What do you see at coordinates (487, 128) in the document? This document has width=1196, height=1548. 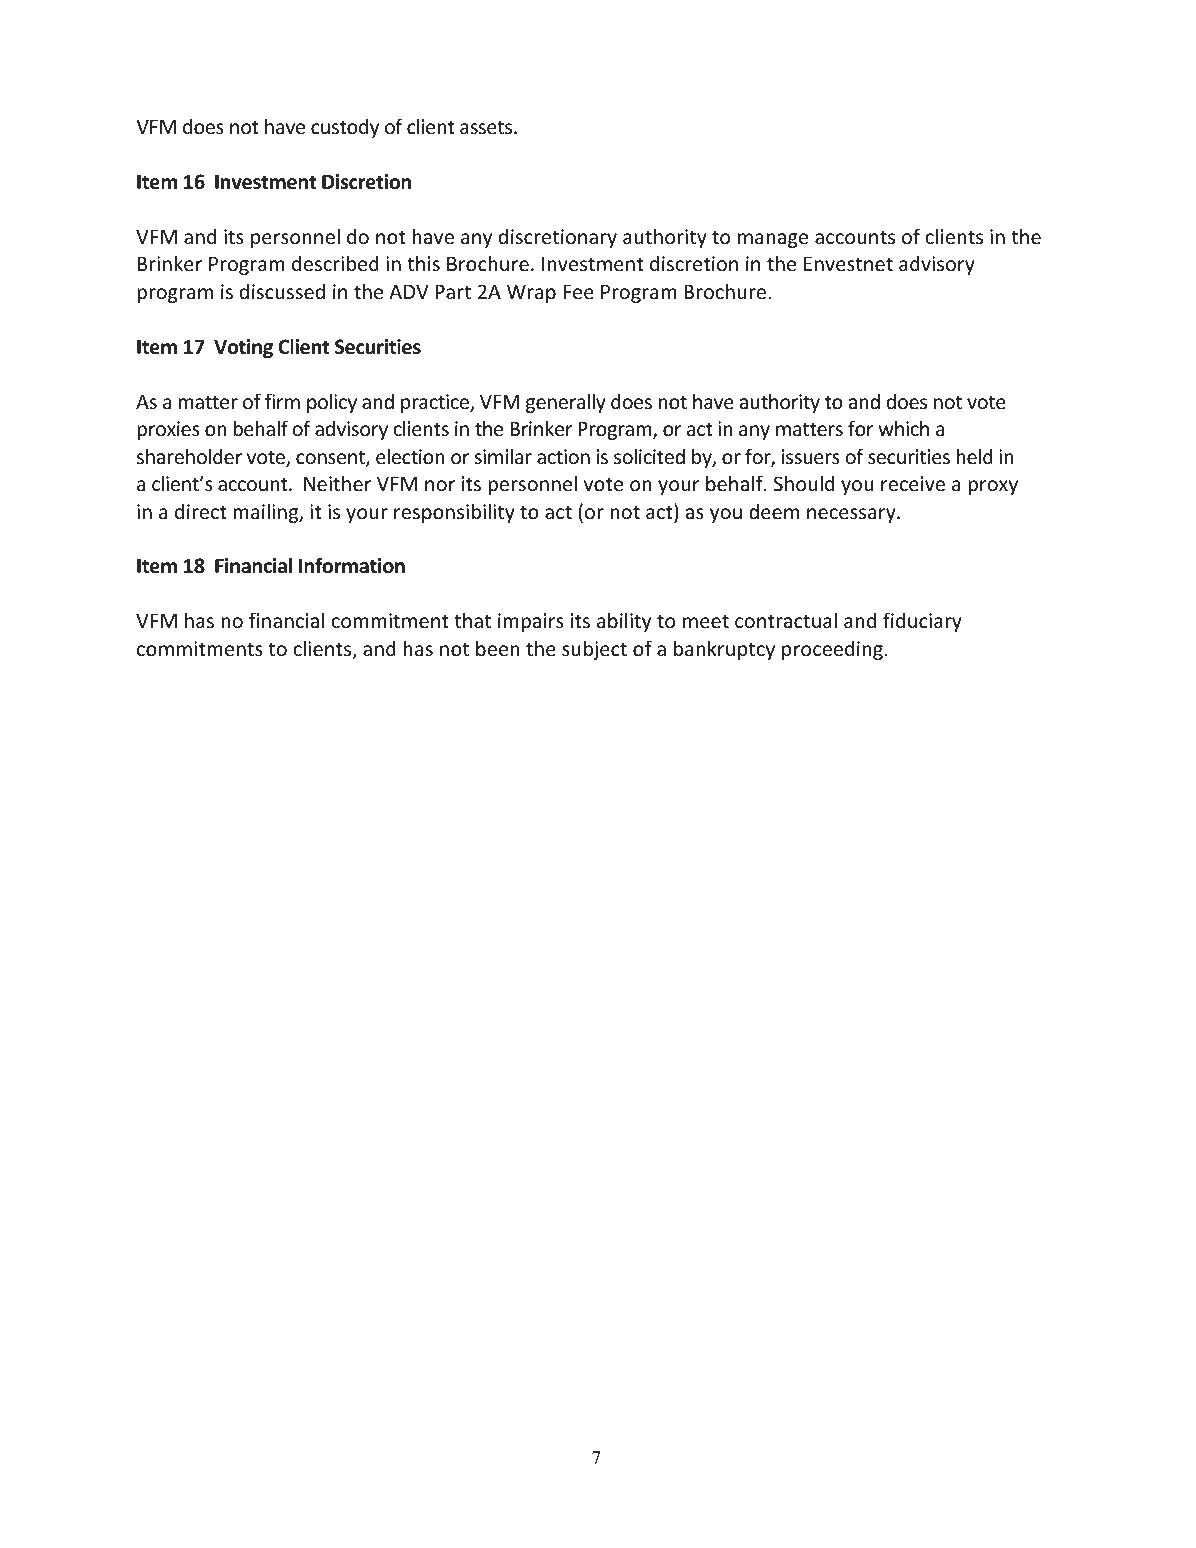 I see `assets` at bounding box center [487, 128].
